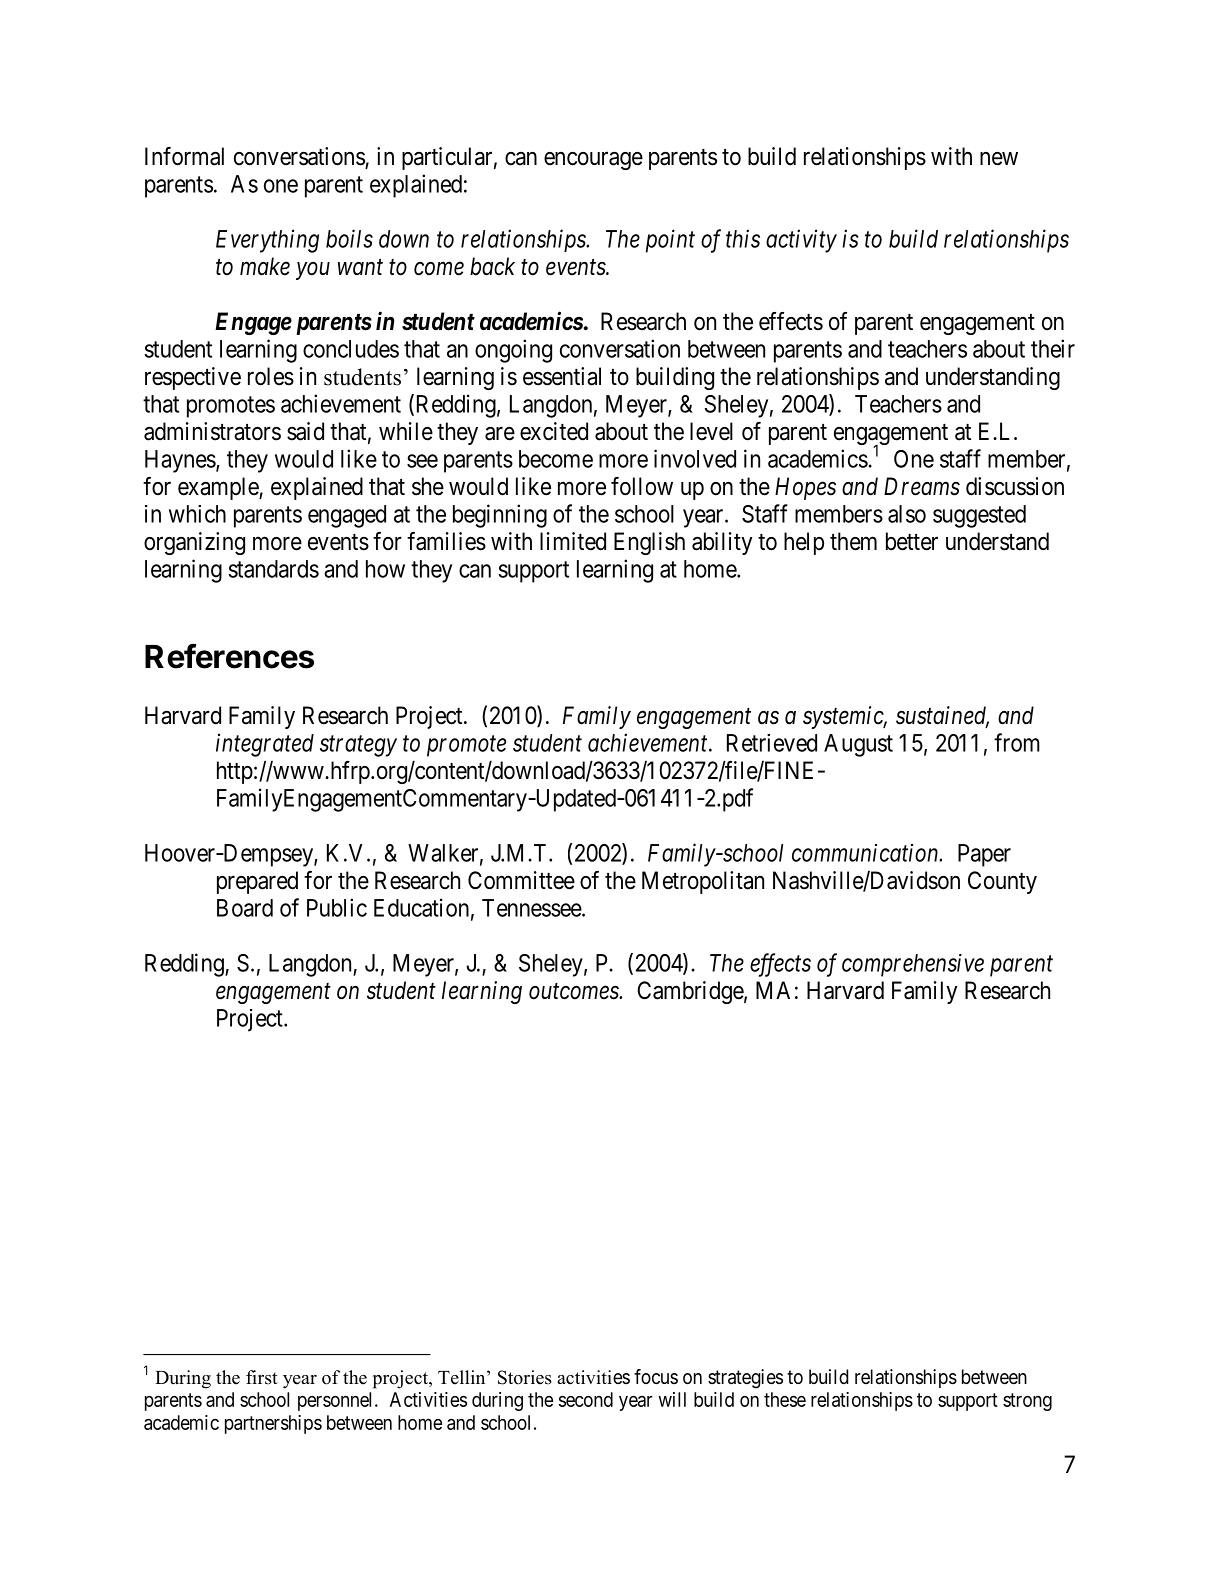 The image size is (1219, 1578). Describe the element at coordinates (593, 161) in the image. I see `encourage` at that location.
